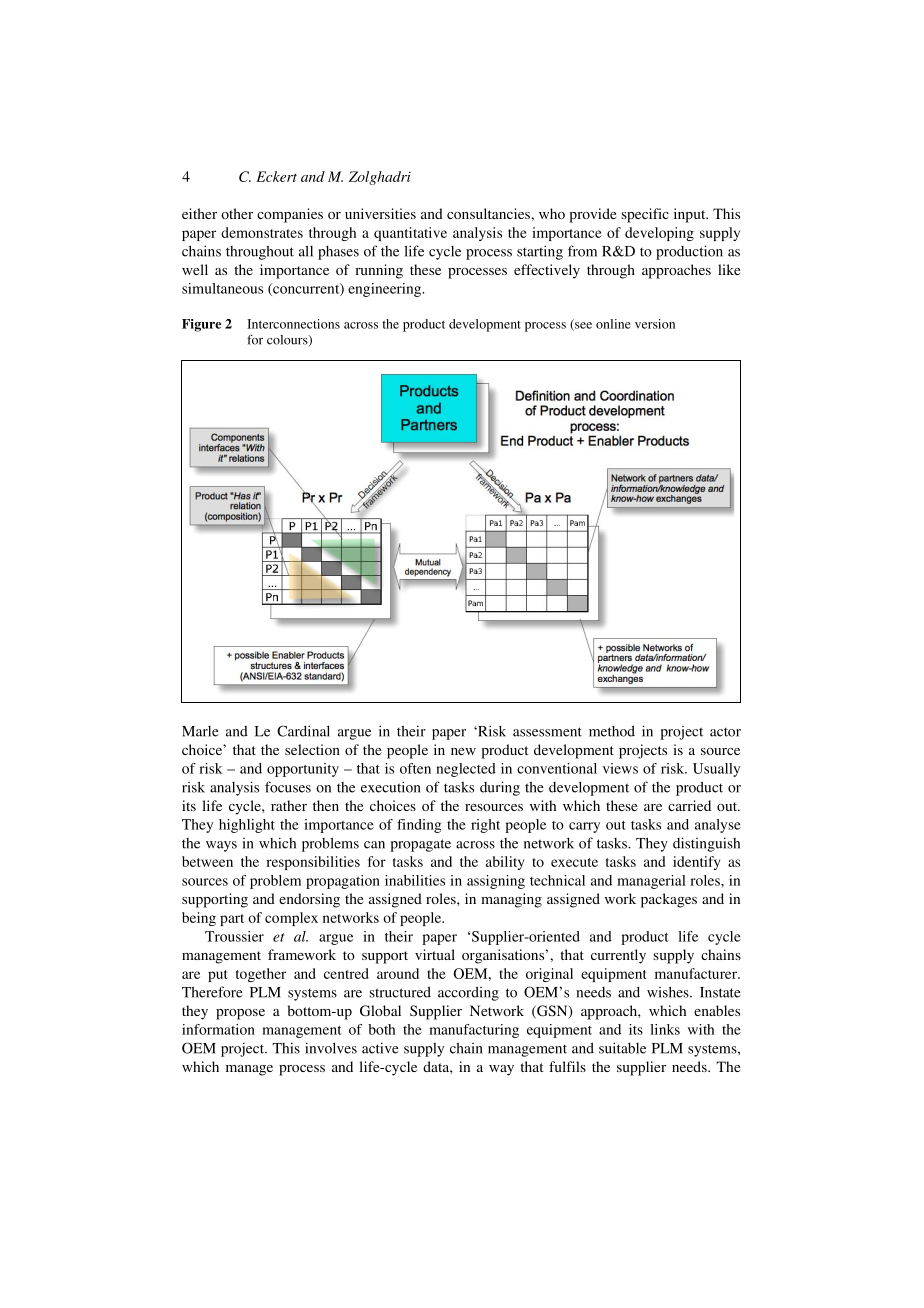 This screenshot has height=1308, width=924. What do you see at coordinates (612, 731) in the screenshot?
I see `method` at bounding box center [612, 731].
